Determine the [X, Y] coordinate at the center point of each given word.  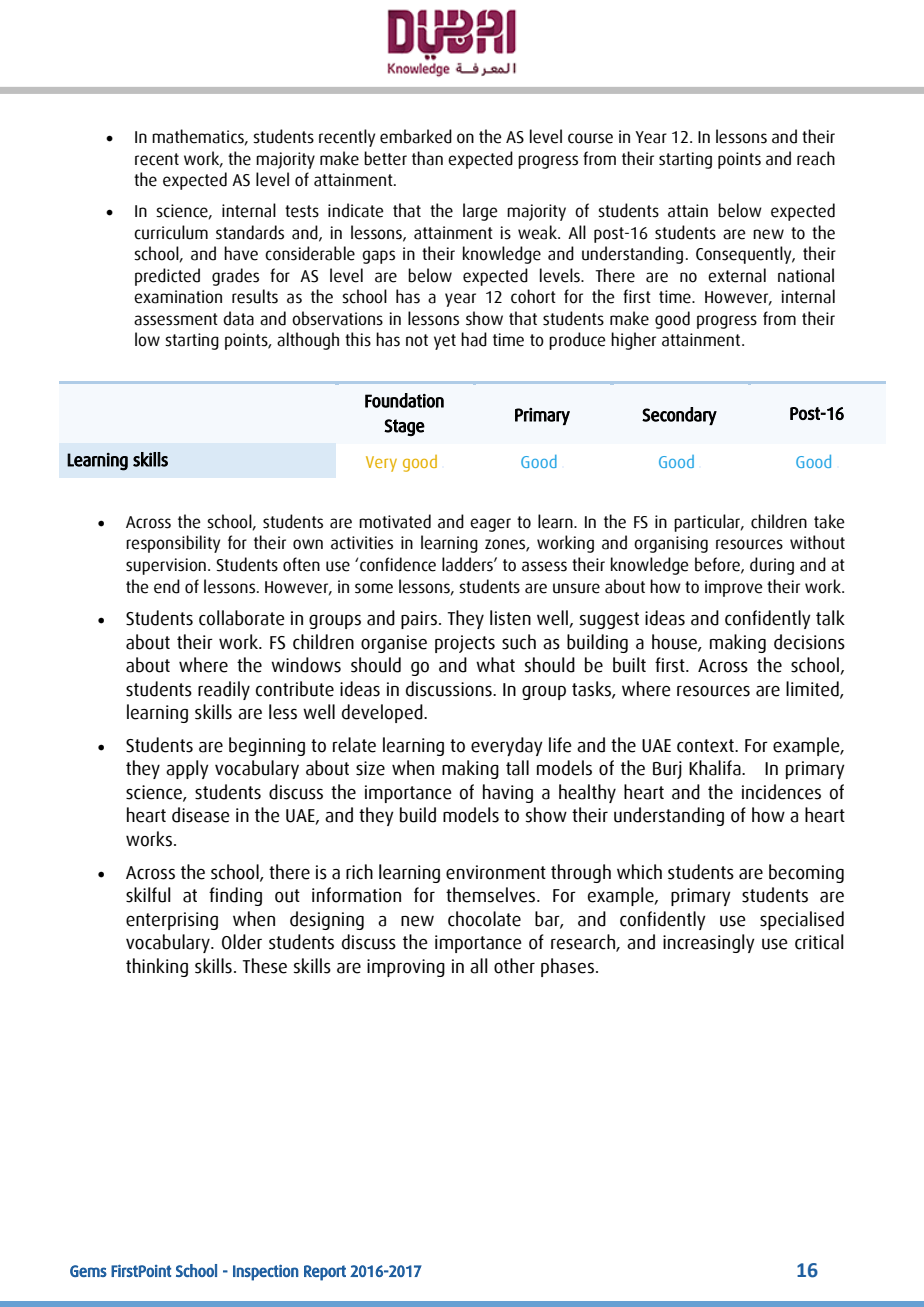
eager [490, 525]
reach [816, 158]
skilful [148, 895]
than [427, 158]
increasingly [709, 943]
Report [325, 1273]
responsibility [173, 544]
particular [708, 523]
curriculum [171, 232]
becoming [806, 873]
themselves [492, 895]
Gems [88, 1271]
